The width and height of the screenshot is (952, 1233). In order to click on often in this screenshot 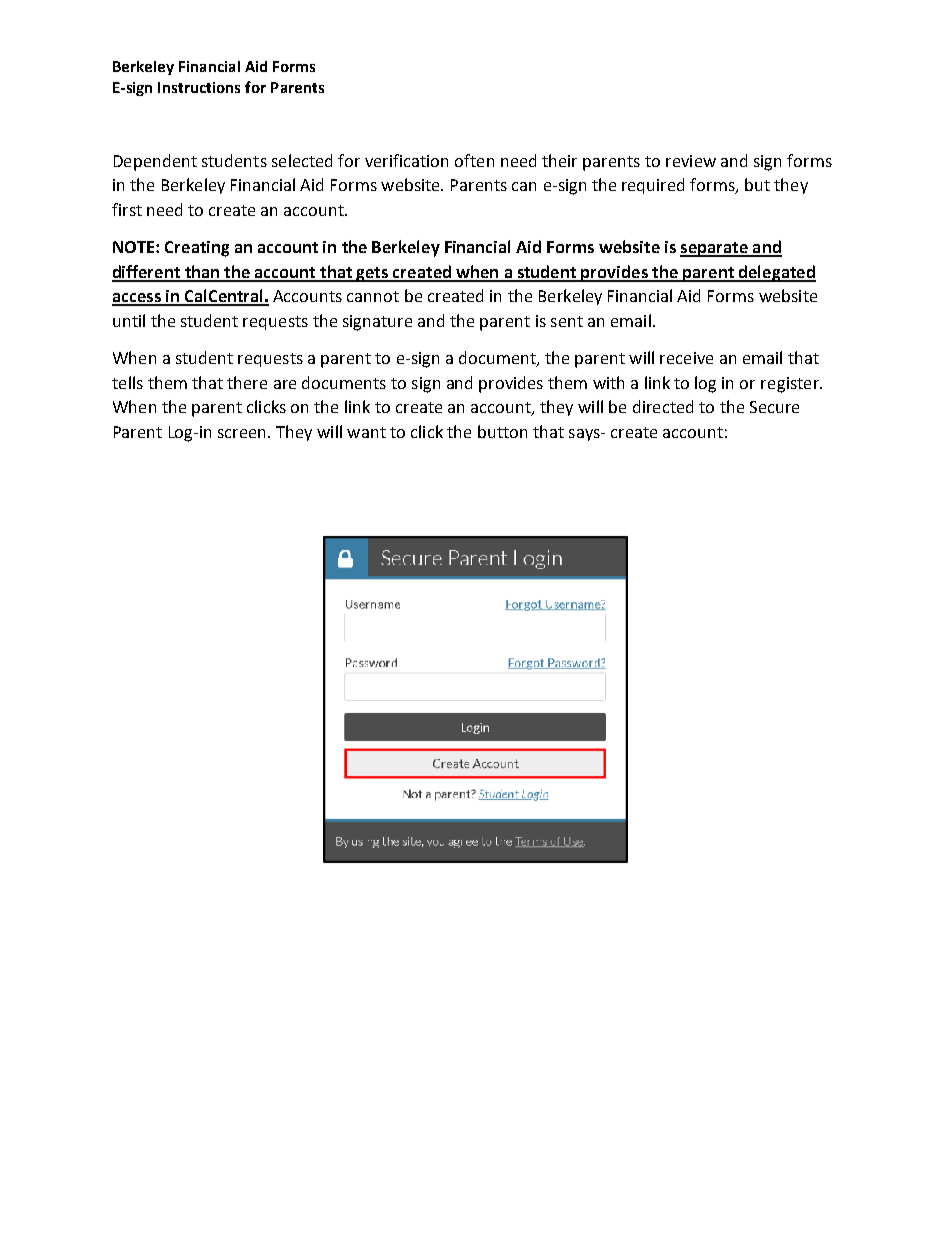, I will do `click(474, 160)`.
